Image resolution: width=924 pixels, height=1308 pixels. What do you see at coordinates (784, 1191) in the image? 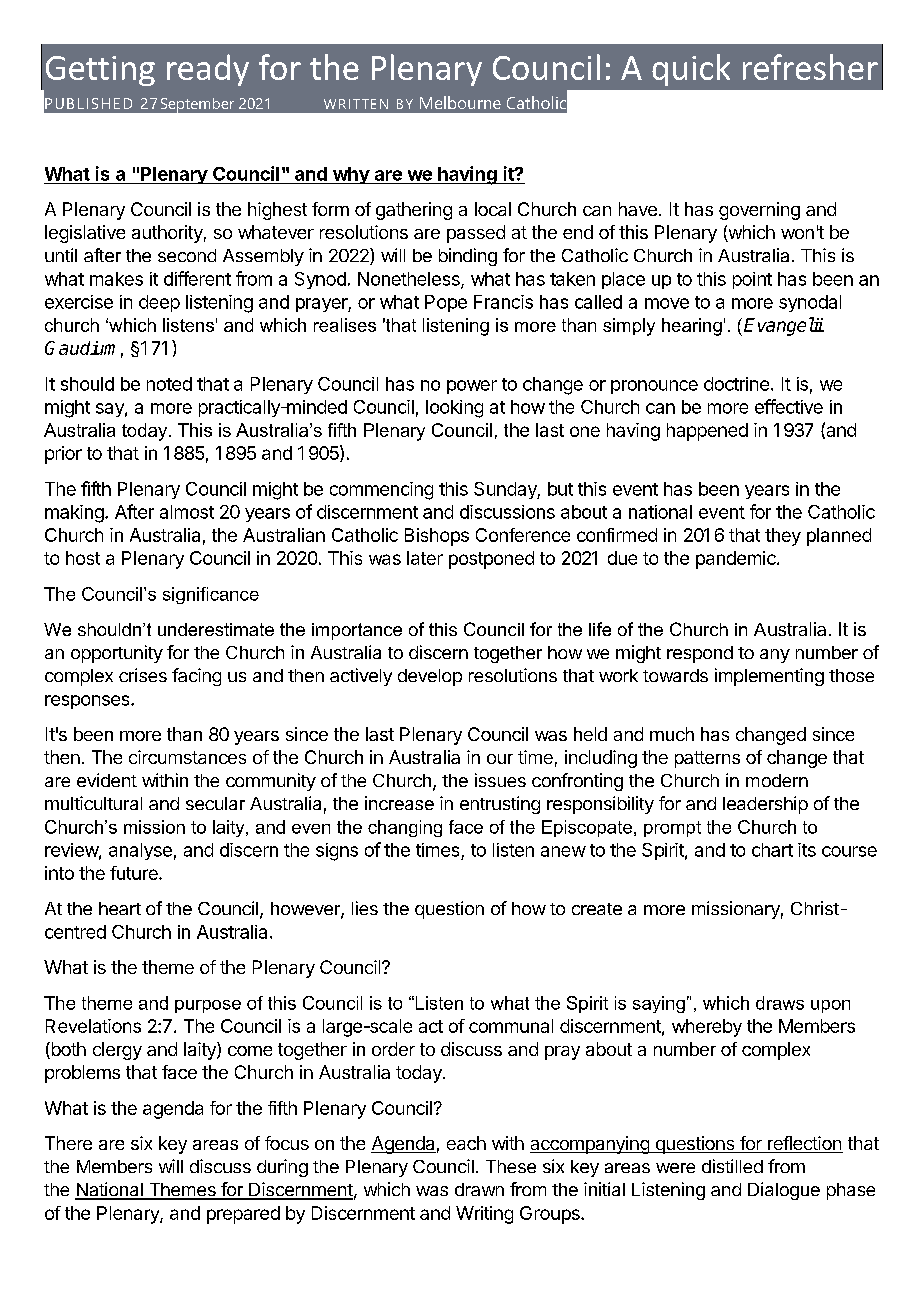
I see `Dialogue` at bounding box center [784, 1191].
